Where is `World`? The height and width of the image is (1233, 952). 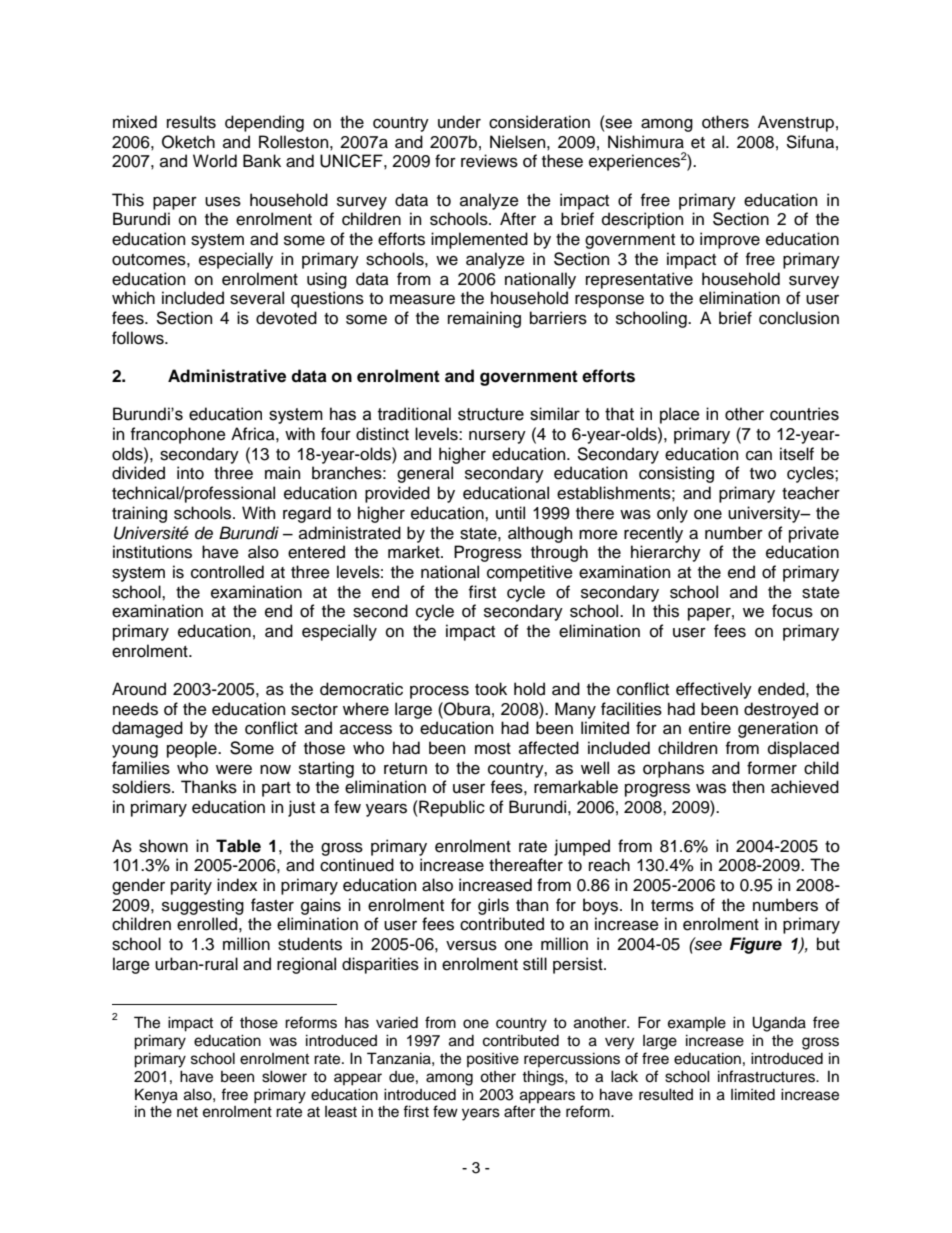 World is located at coordinates (215, 161).
